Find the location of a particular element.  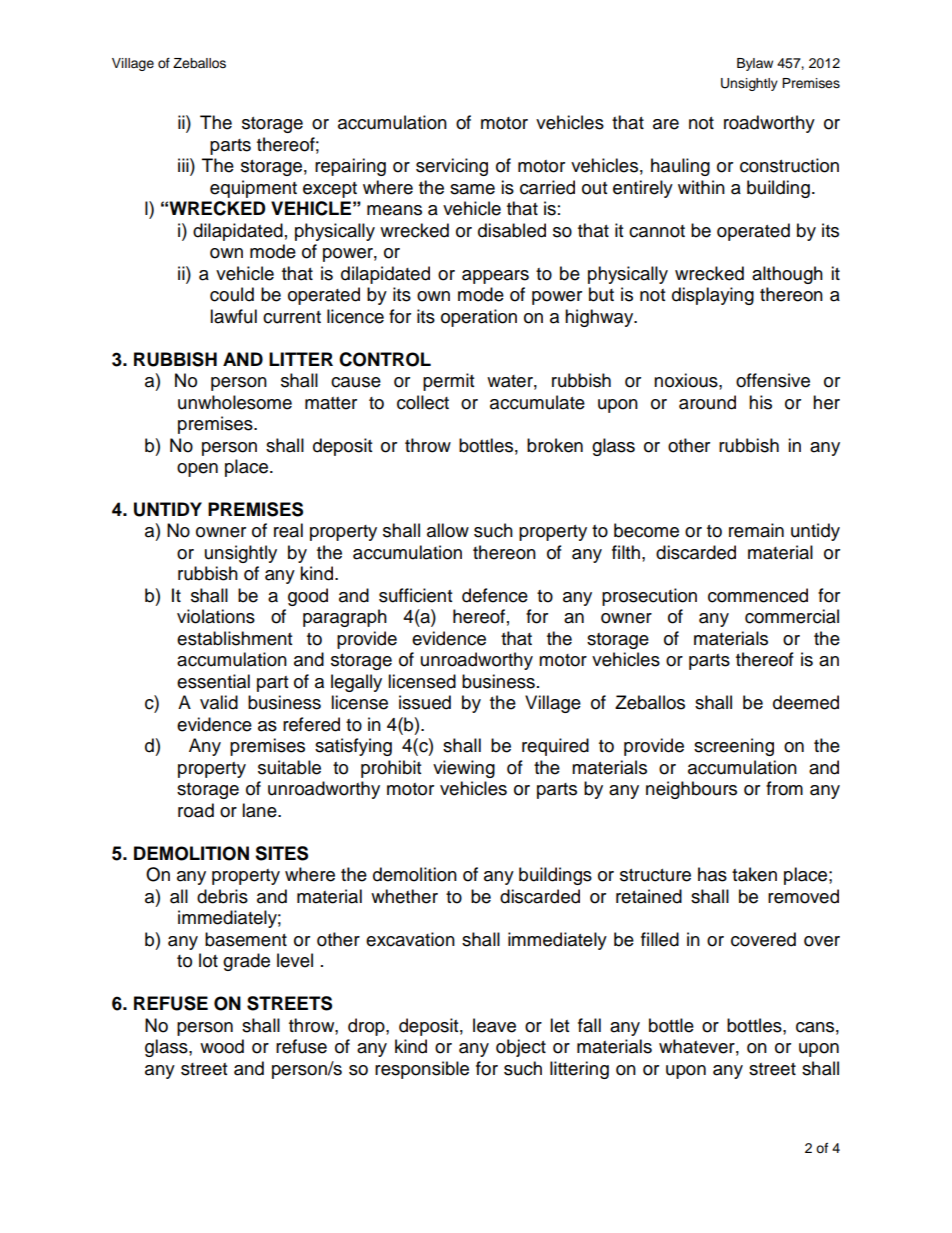

equipment is located at coordinates (253, 189).
